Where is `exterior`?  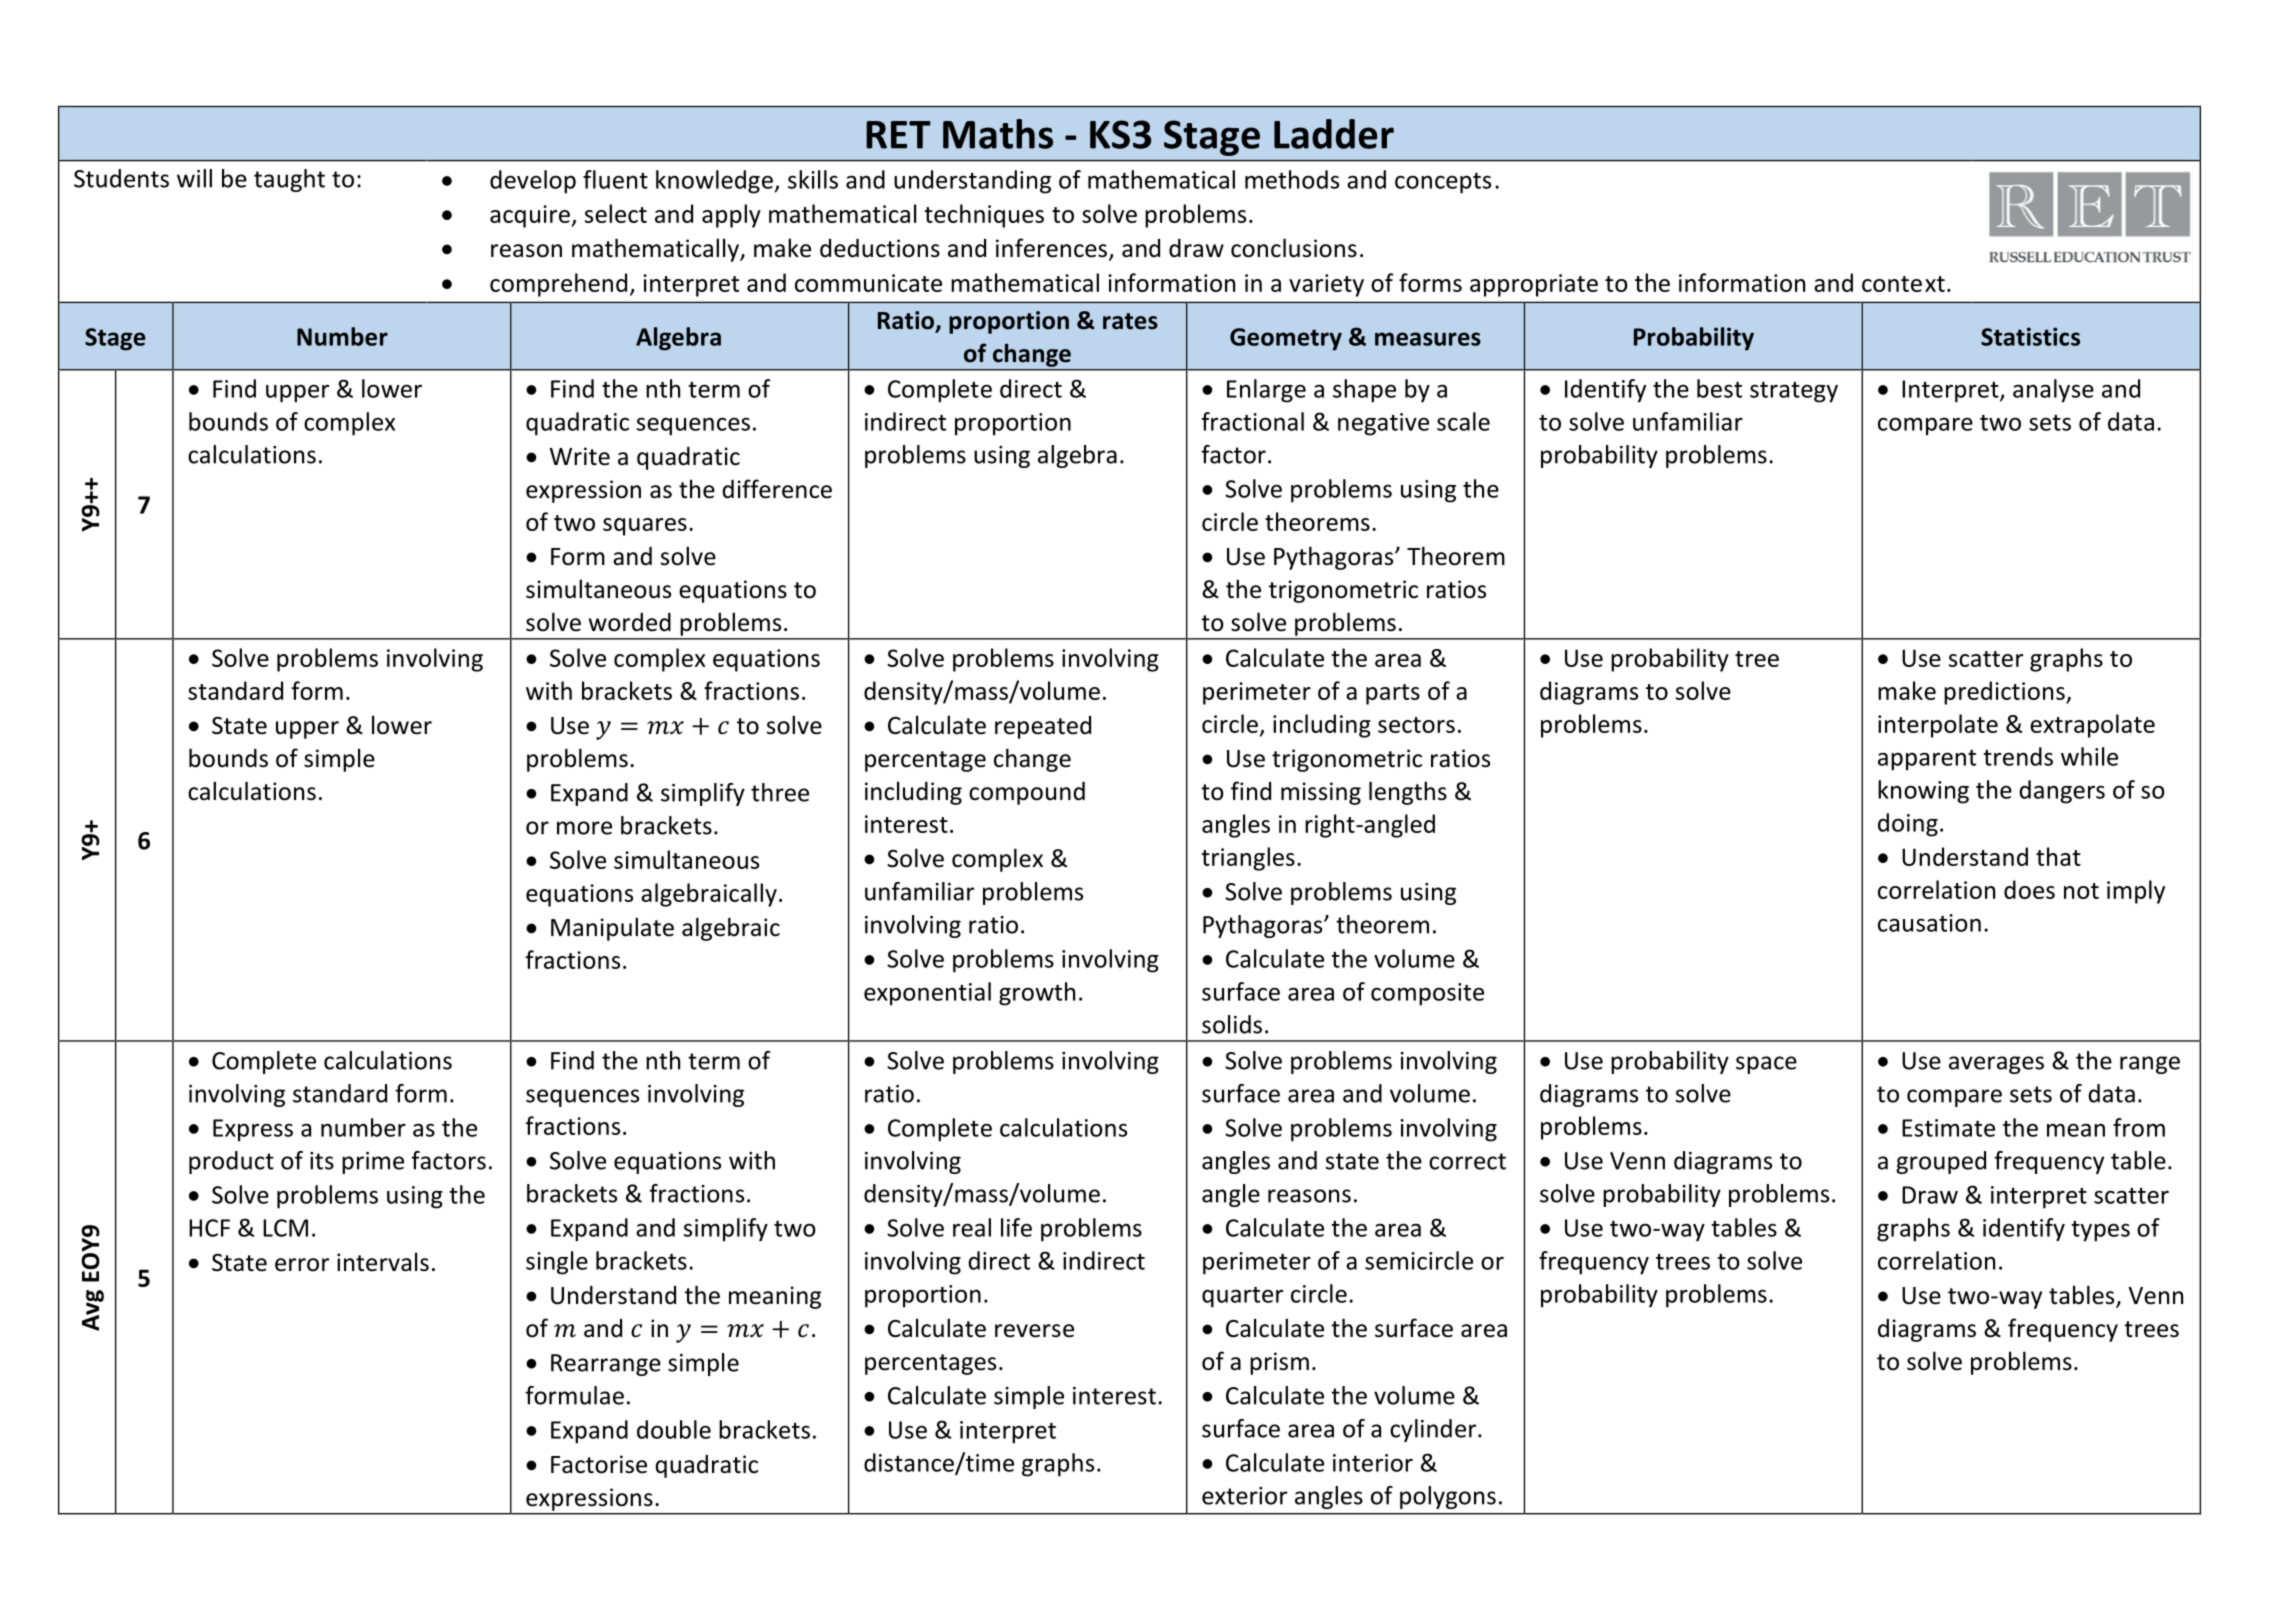
exterior is located at coordinates (1244, 1496).
